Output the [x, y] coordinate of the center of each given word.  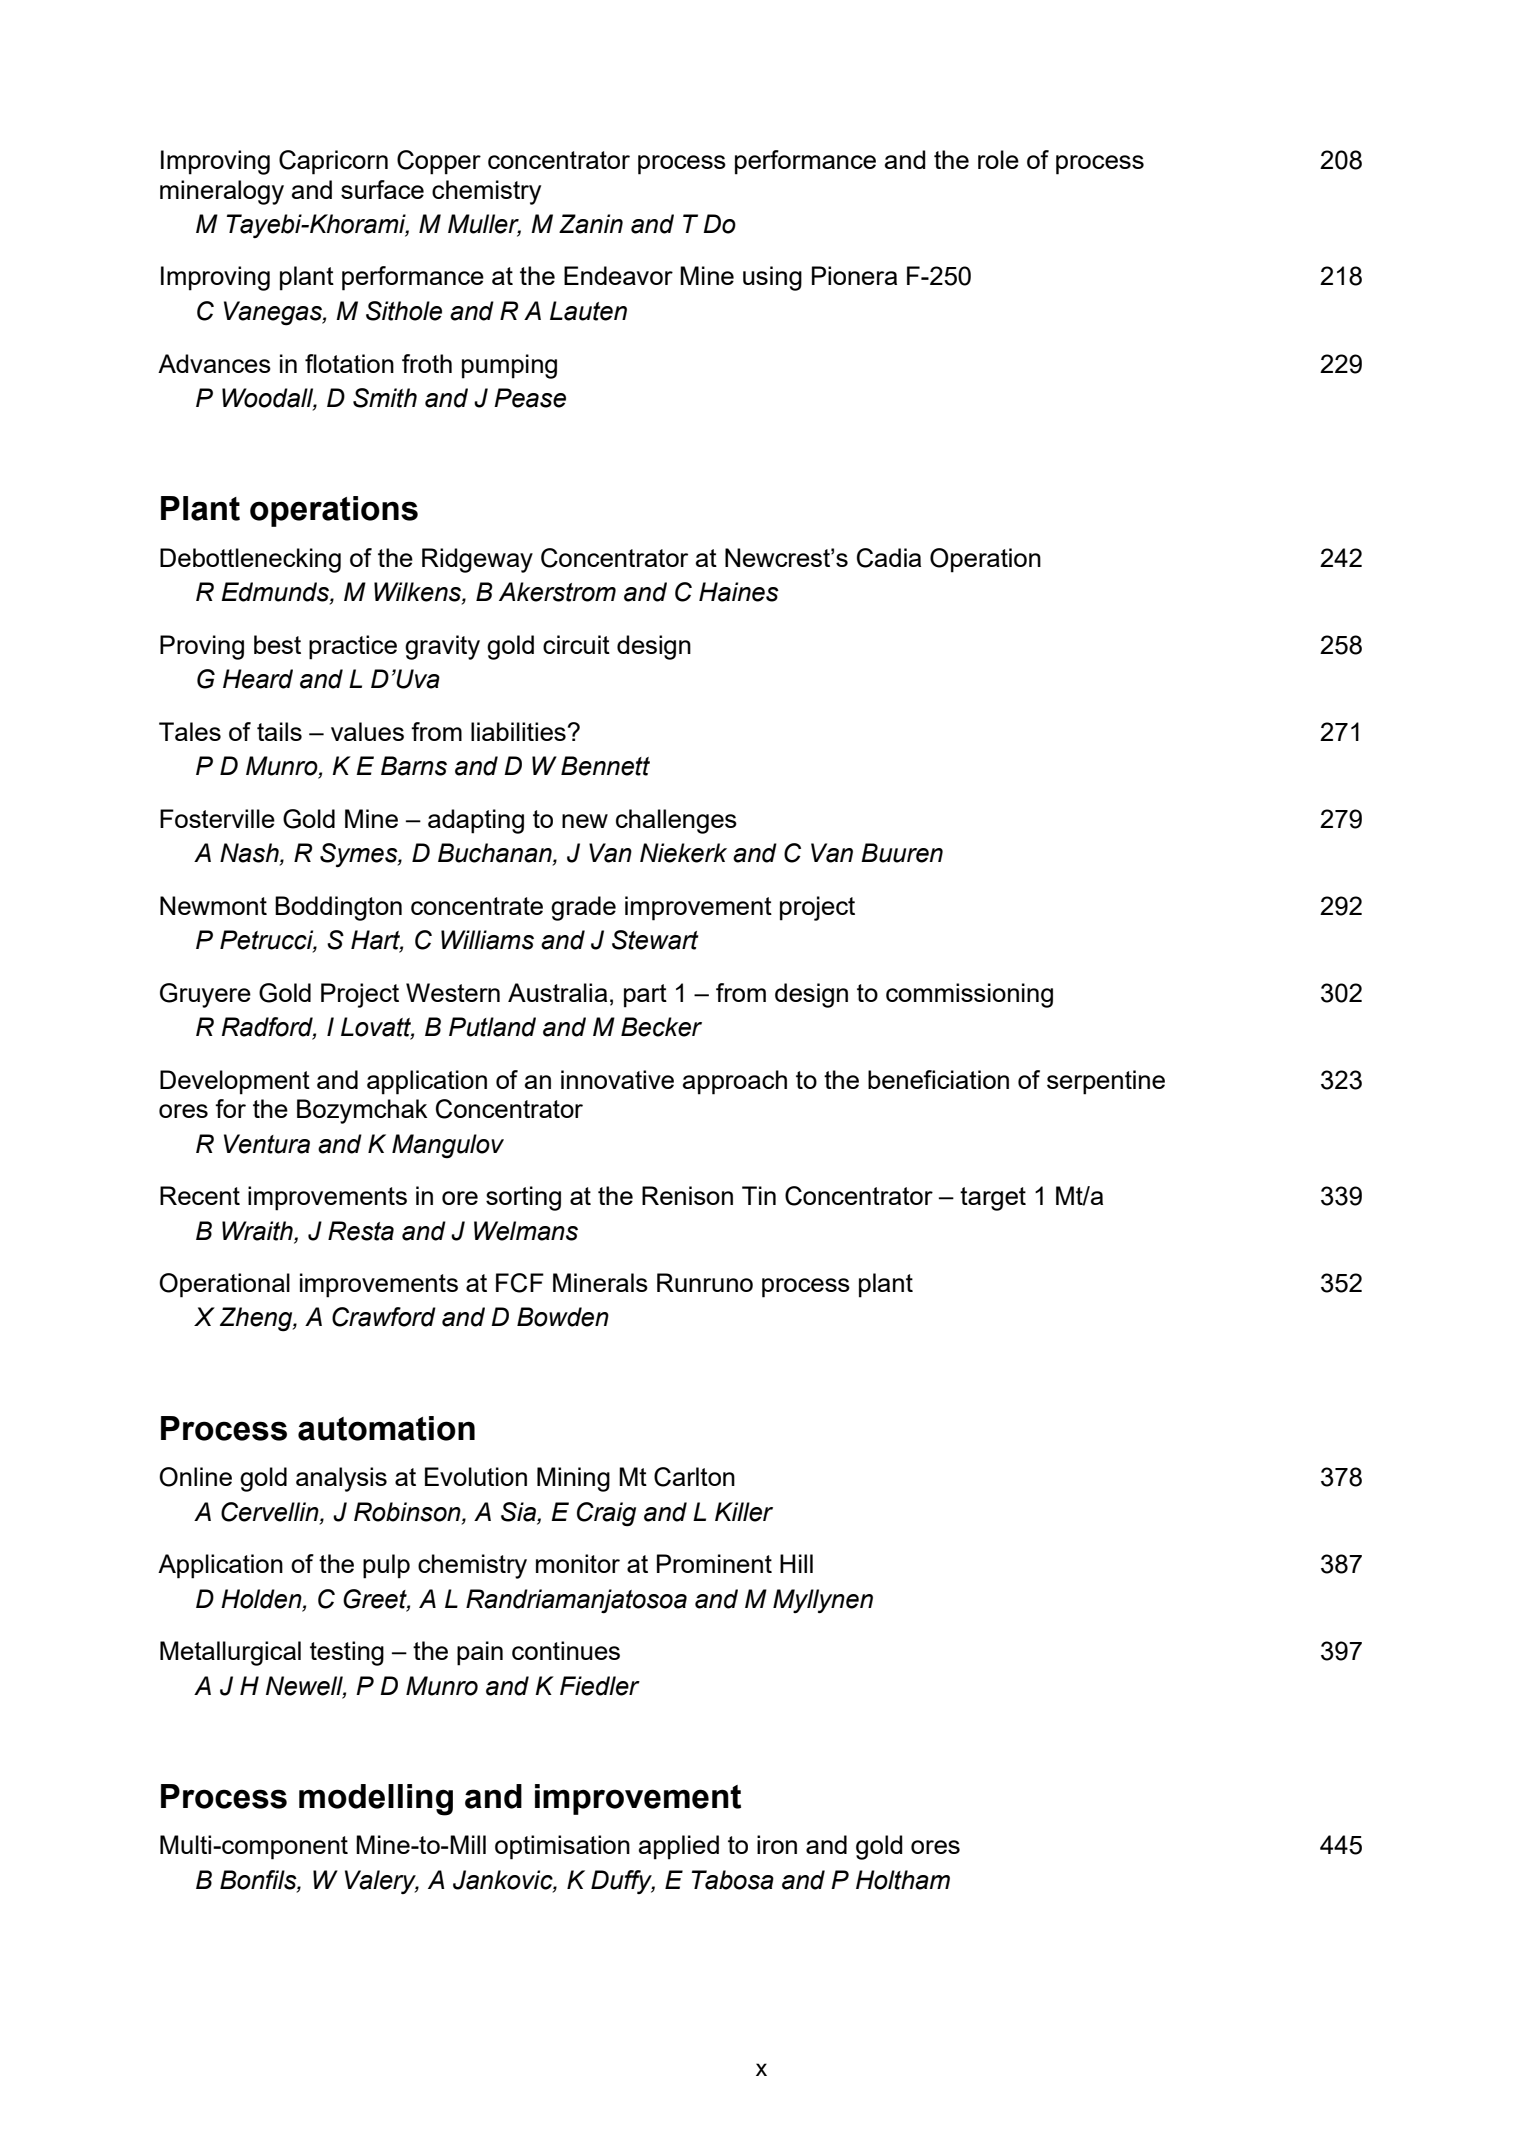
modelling [376, 1800]
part [645, 996]
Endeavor [618, 275]
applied [679, 1847]
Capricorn [333, 162]
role [998, 159]
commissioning [969, 995]
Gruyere [205, 995]
